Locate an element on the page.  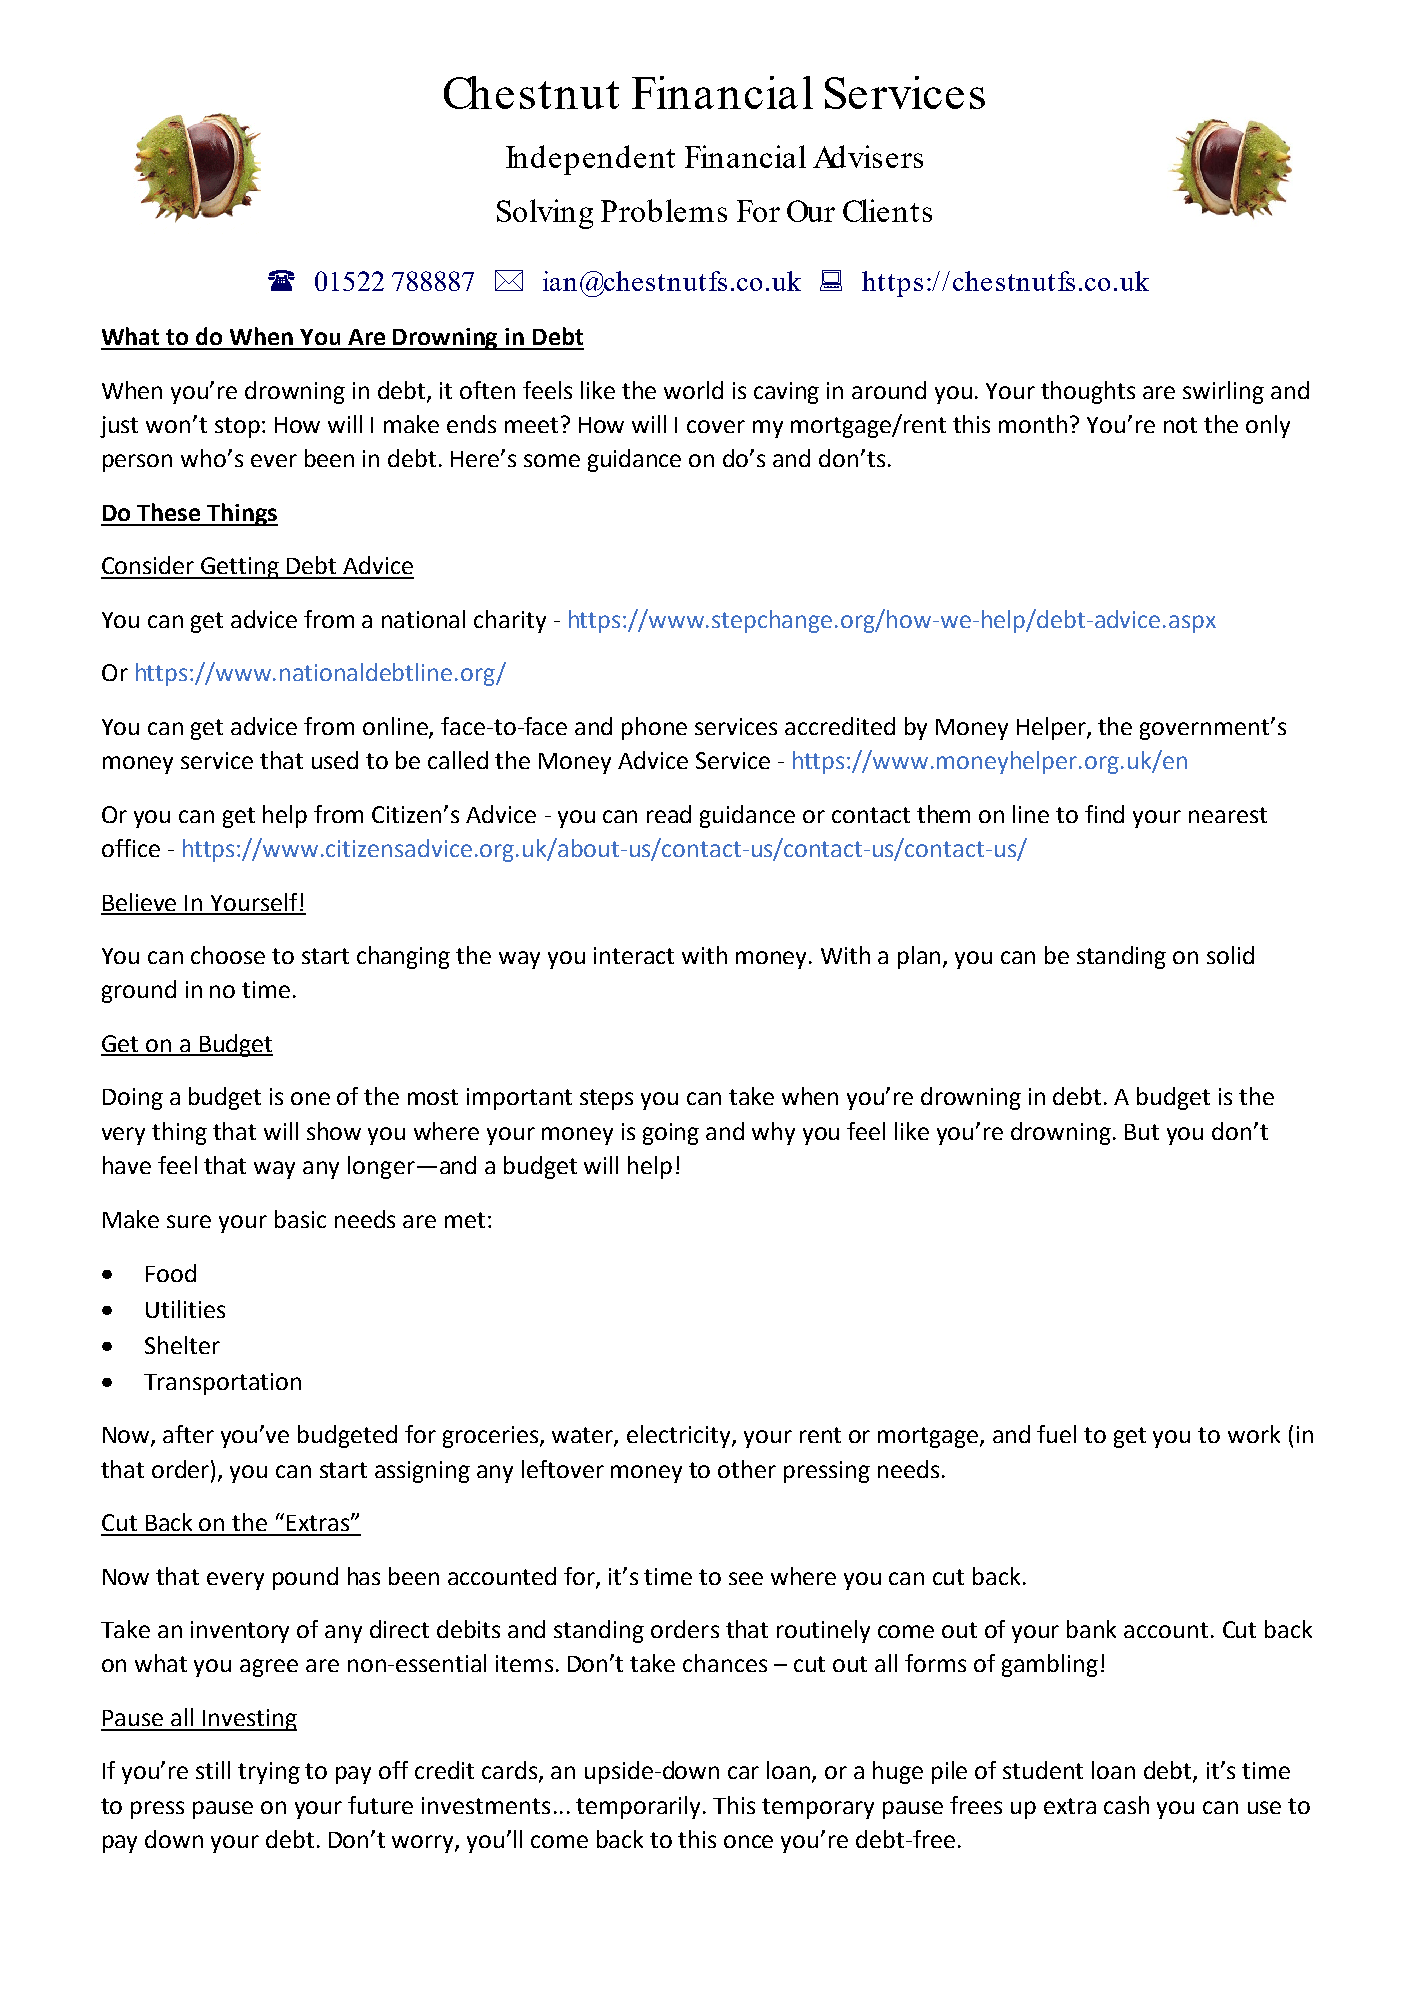
But is located at coordinates (1142, 1132).
